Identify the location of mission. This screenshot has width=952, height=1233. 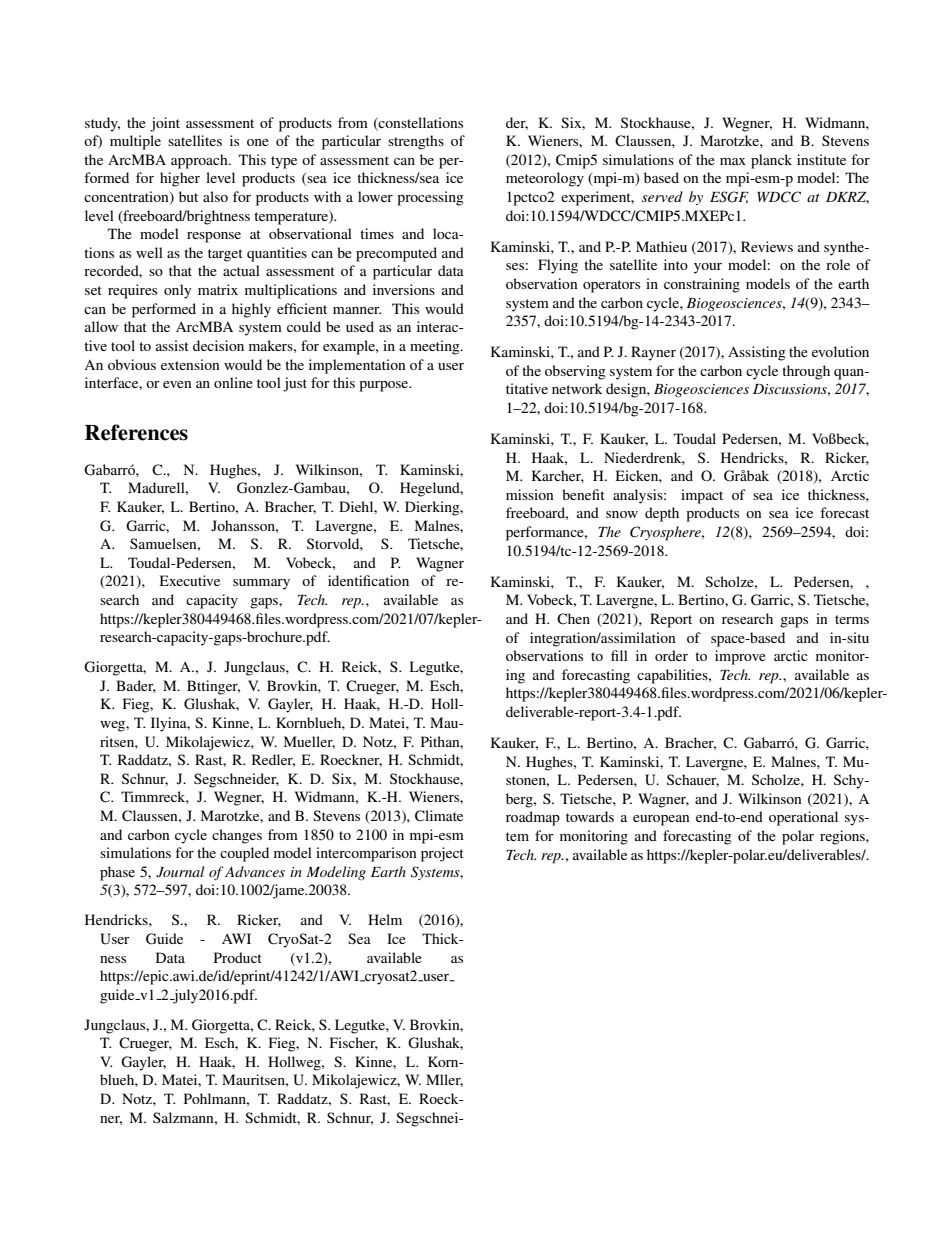
(530, 494).
